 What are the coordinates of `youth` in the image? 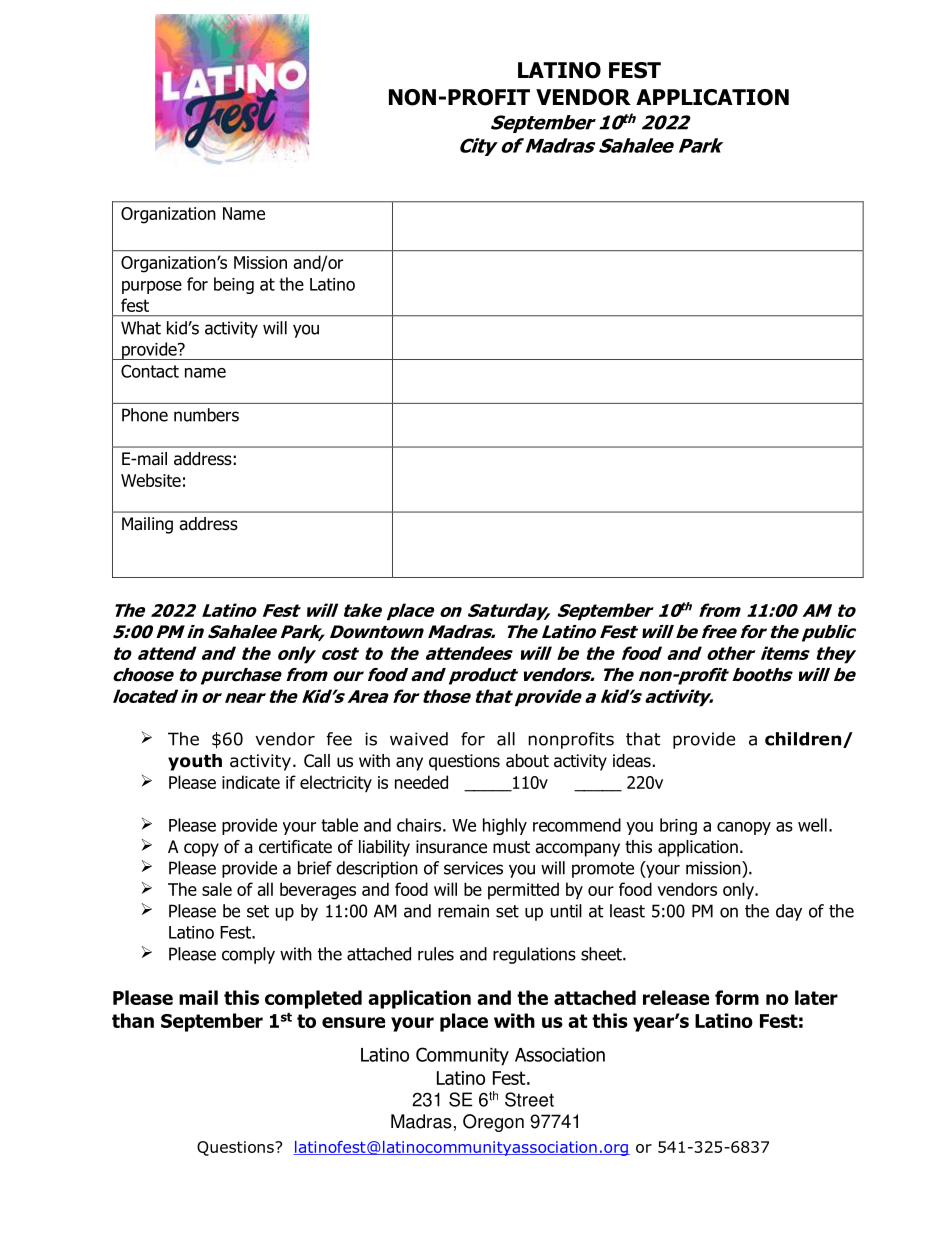 It's located at (195, 762).
